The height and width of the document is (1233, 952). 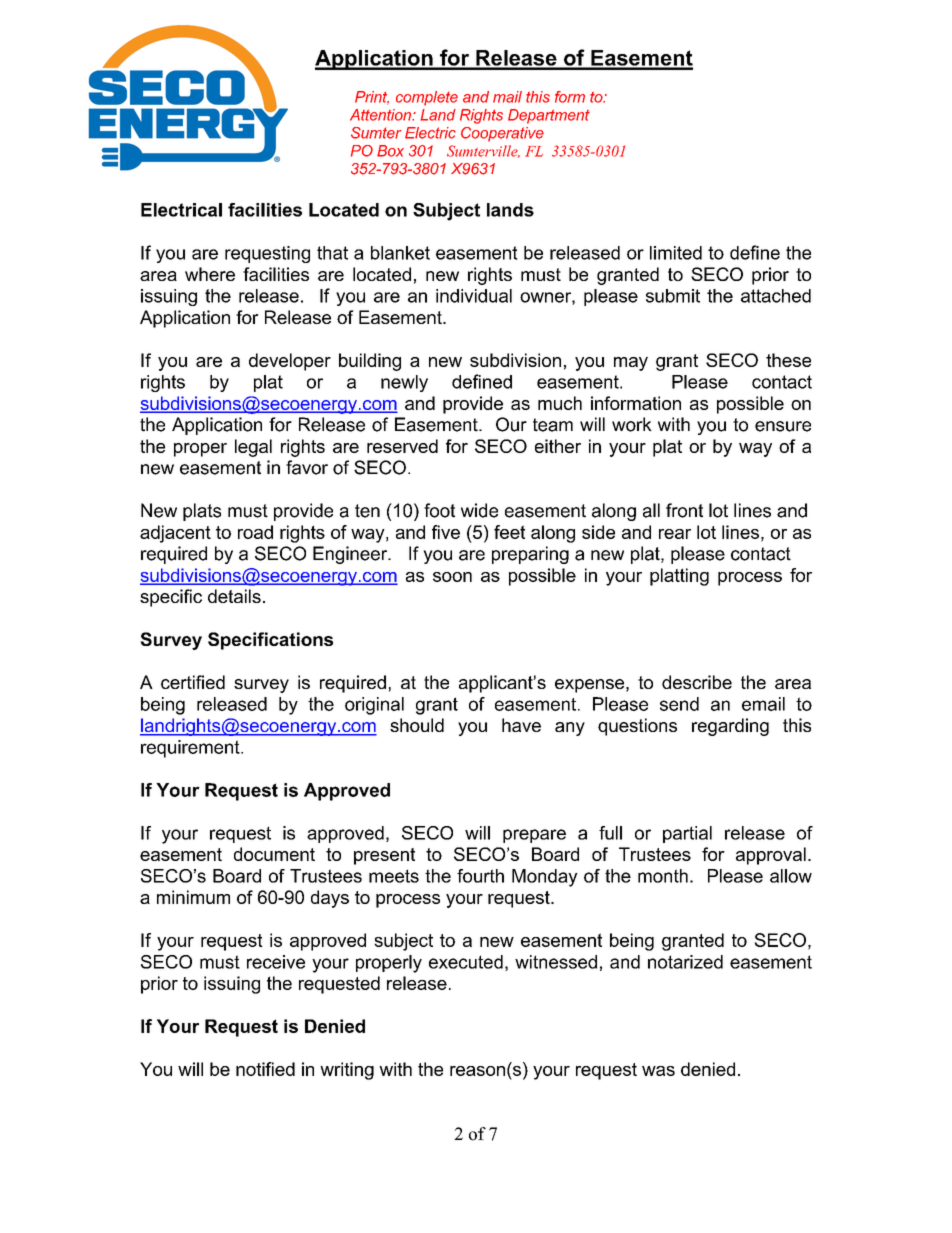 I want to click on team, so click(x=553, y=425).
